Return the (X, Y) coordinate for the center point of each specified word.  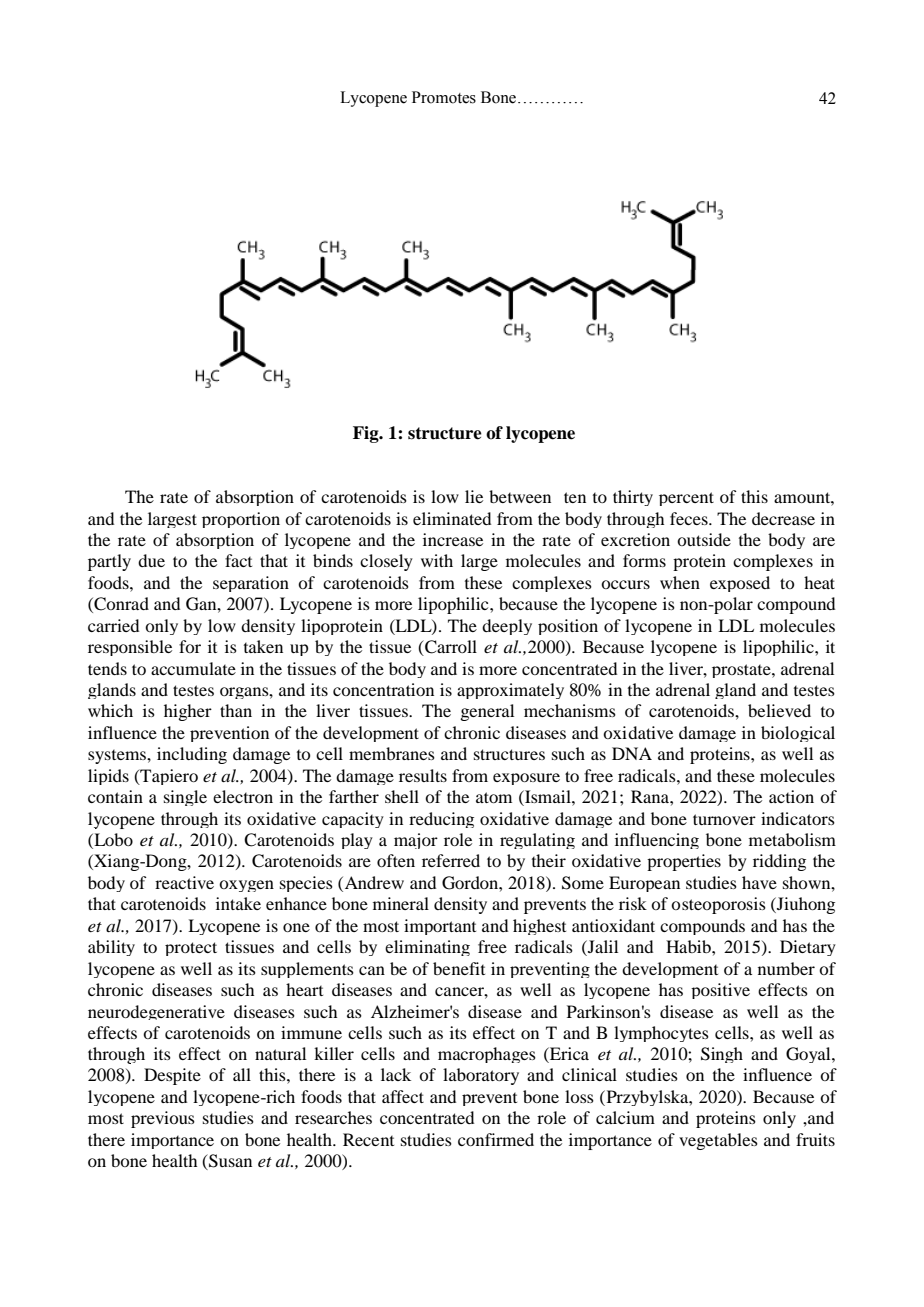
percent (686, 499)
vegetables (718, 1141)
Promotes (444, 97)
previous (163, 1119)
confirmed (496, 1139)
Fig (367, 434)
